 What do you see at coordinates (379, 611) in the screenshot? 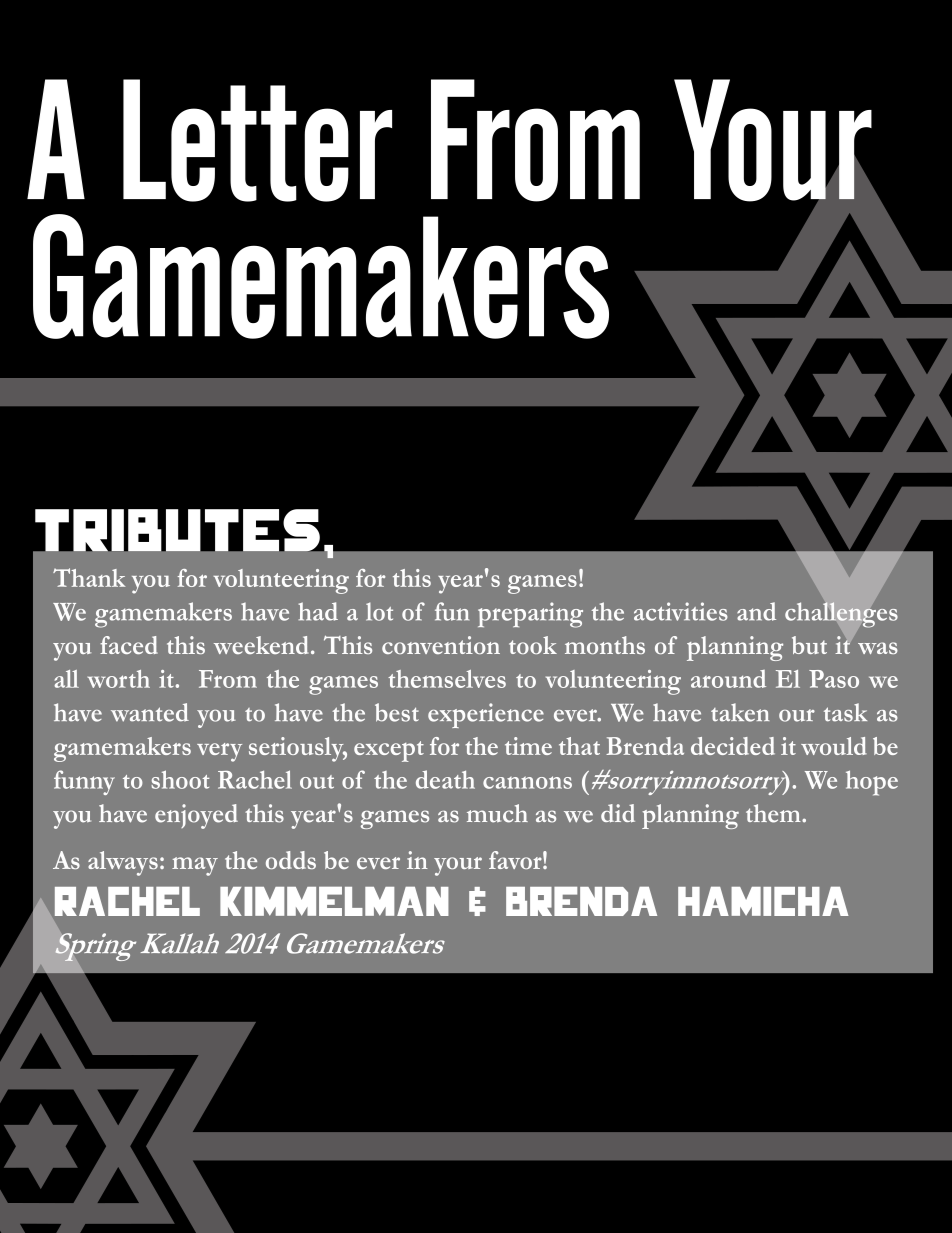
I see `lot` at bounding box center [379, 611].
